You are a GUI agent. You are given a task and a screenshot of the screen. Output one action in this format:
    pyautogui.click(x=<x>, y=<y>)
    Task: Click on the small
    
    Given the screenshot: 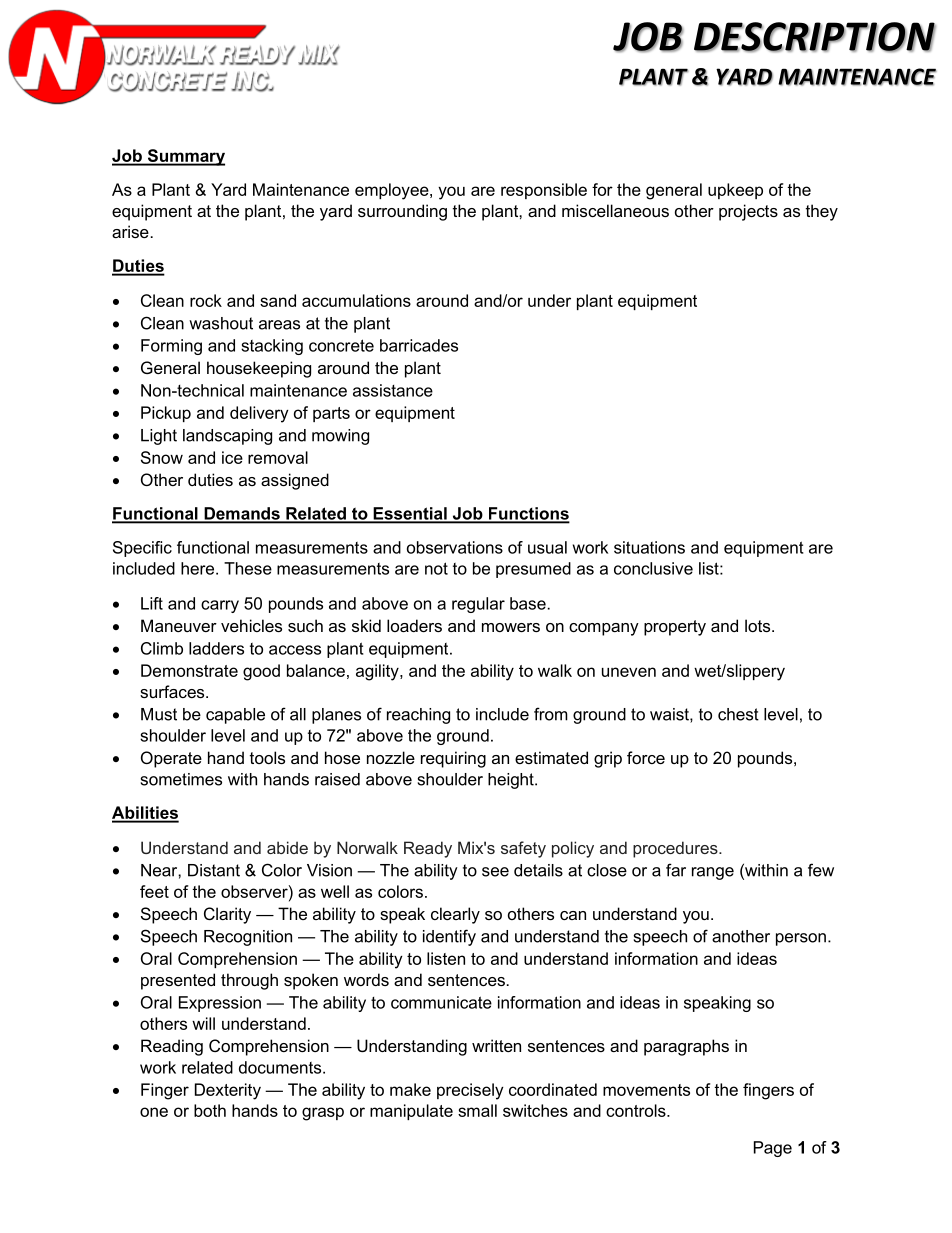 What is the action you would take?
    pyautogui.click(x=477, y=1110)
